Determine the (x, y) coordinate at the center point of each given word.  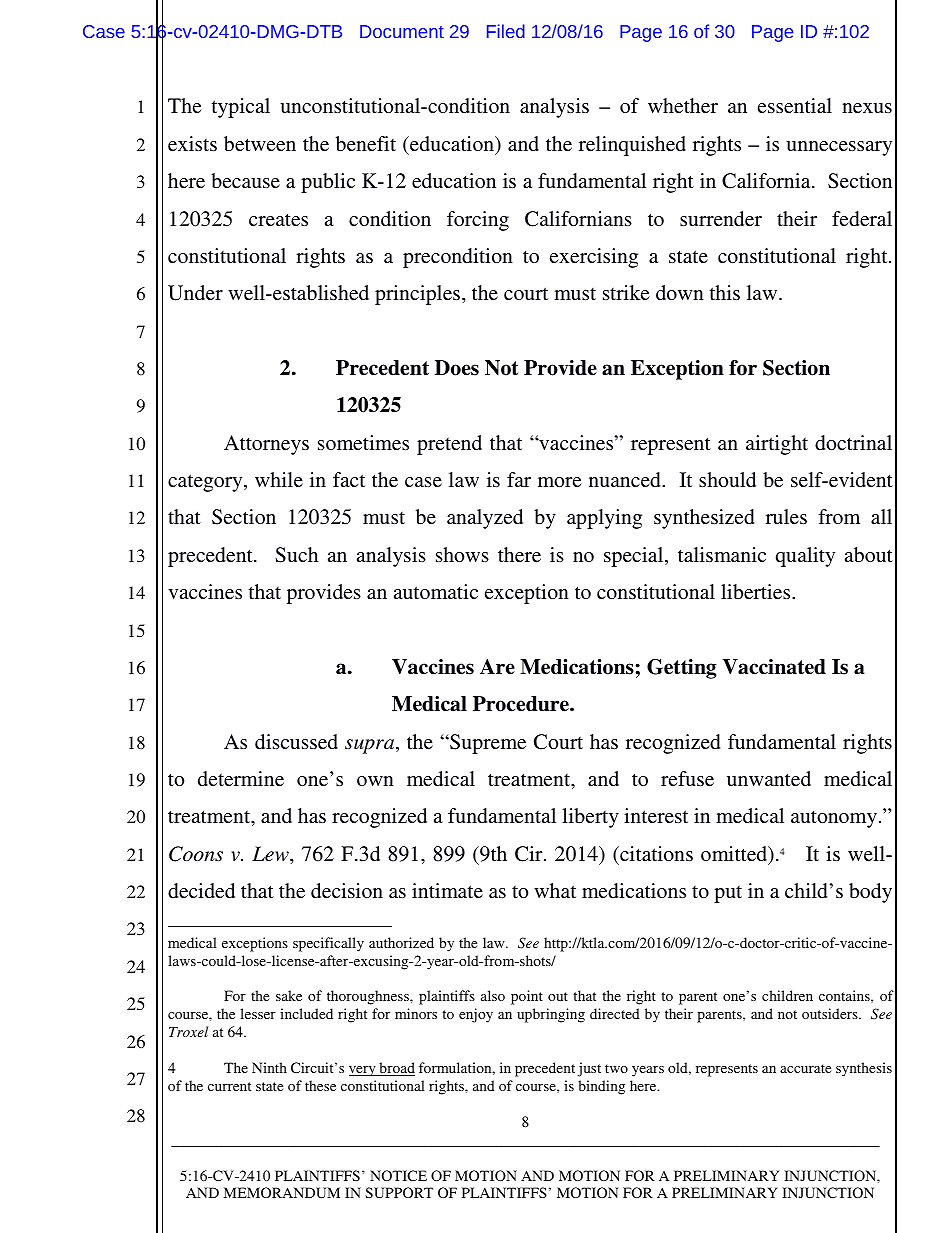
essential (795, 105)
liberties (757, 591)
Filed (506, 31)
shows (462, 554)
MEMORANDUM (282, 1192)
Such (296, 555)
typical (241, 108)
